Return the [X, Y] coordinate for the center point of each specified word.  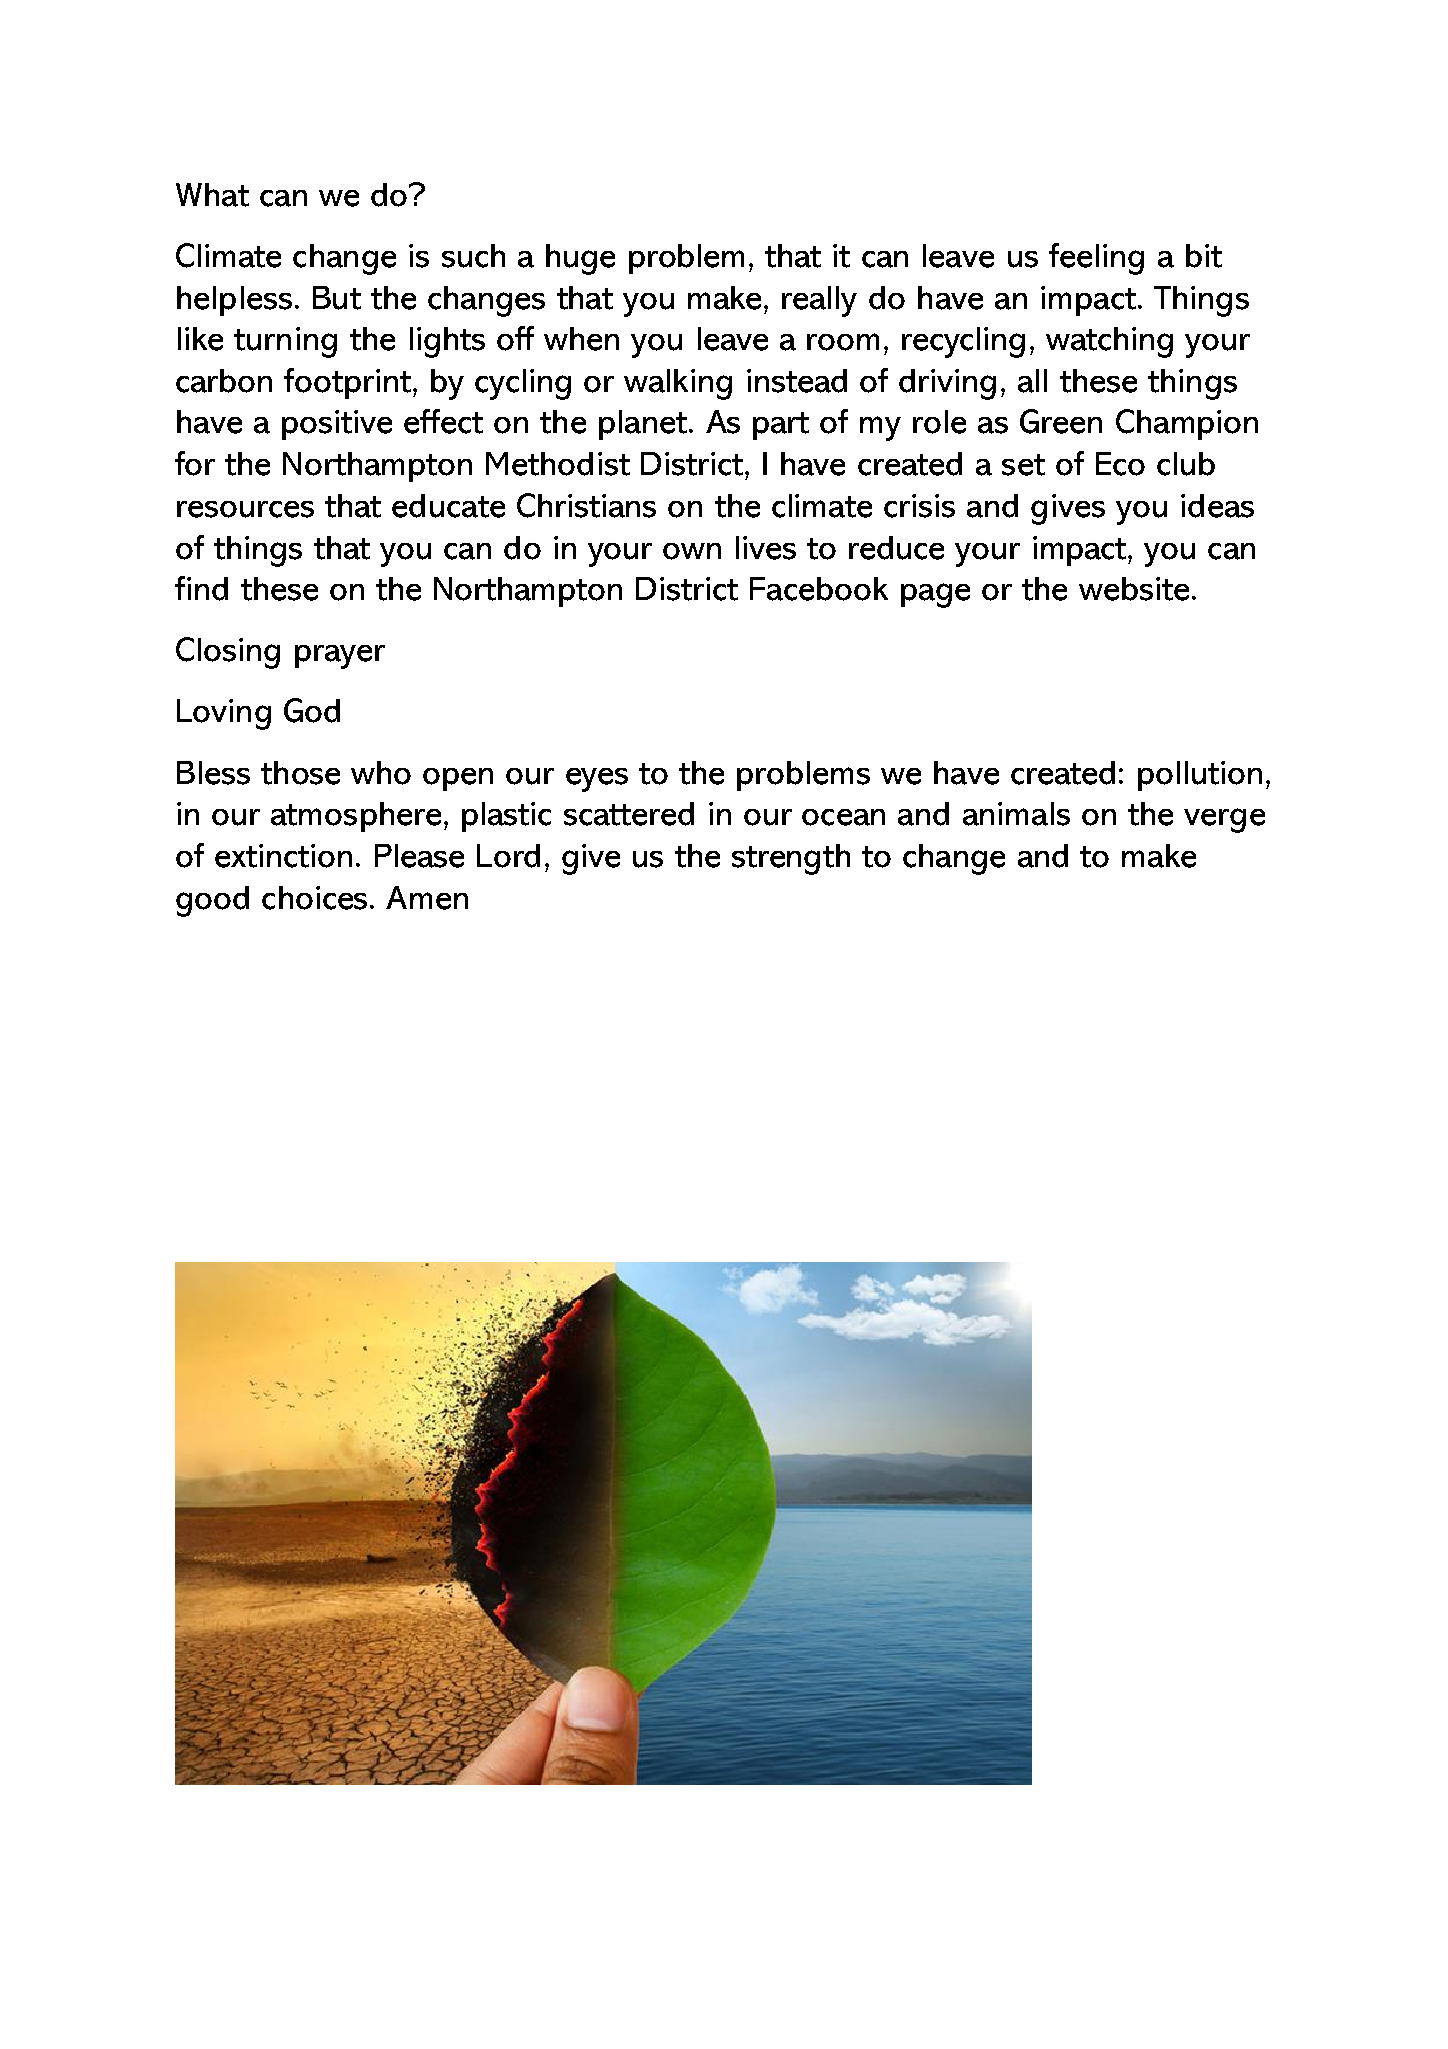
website [1134, 589]
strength [791, 859]
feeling [1096, 259]
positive [337, 425]
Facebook [819, 589]
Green [1061, 421]
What [212, 195]
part [781, 426]
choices [314, 898]
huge [580, 259]
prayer [340, 657]
